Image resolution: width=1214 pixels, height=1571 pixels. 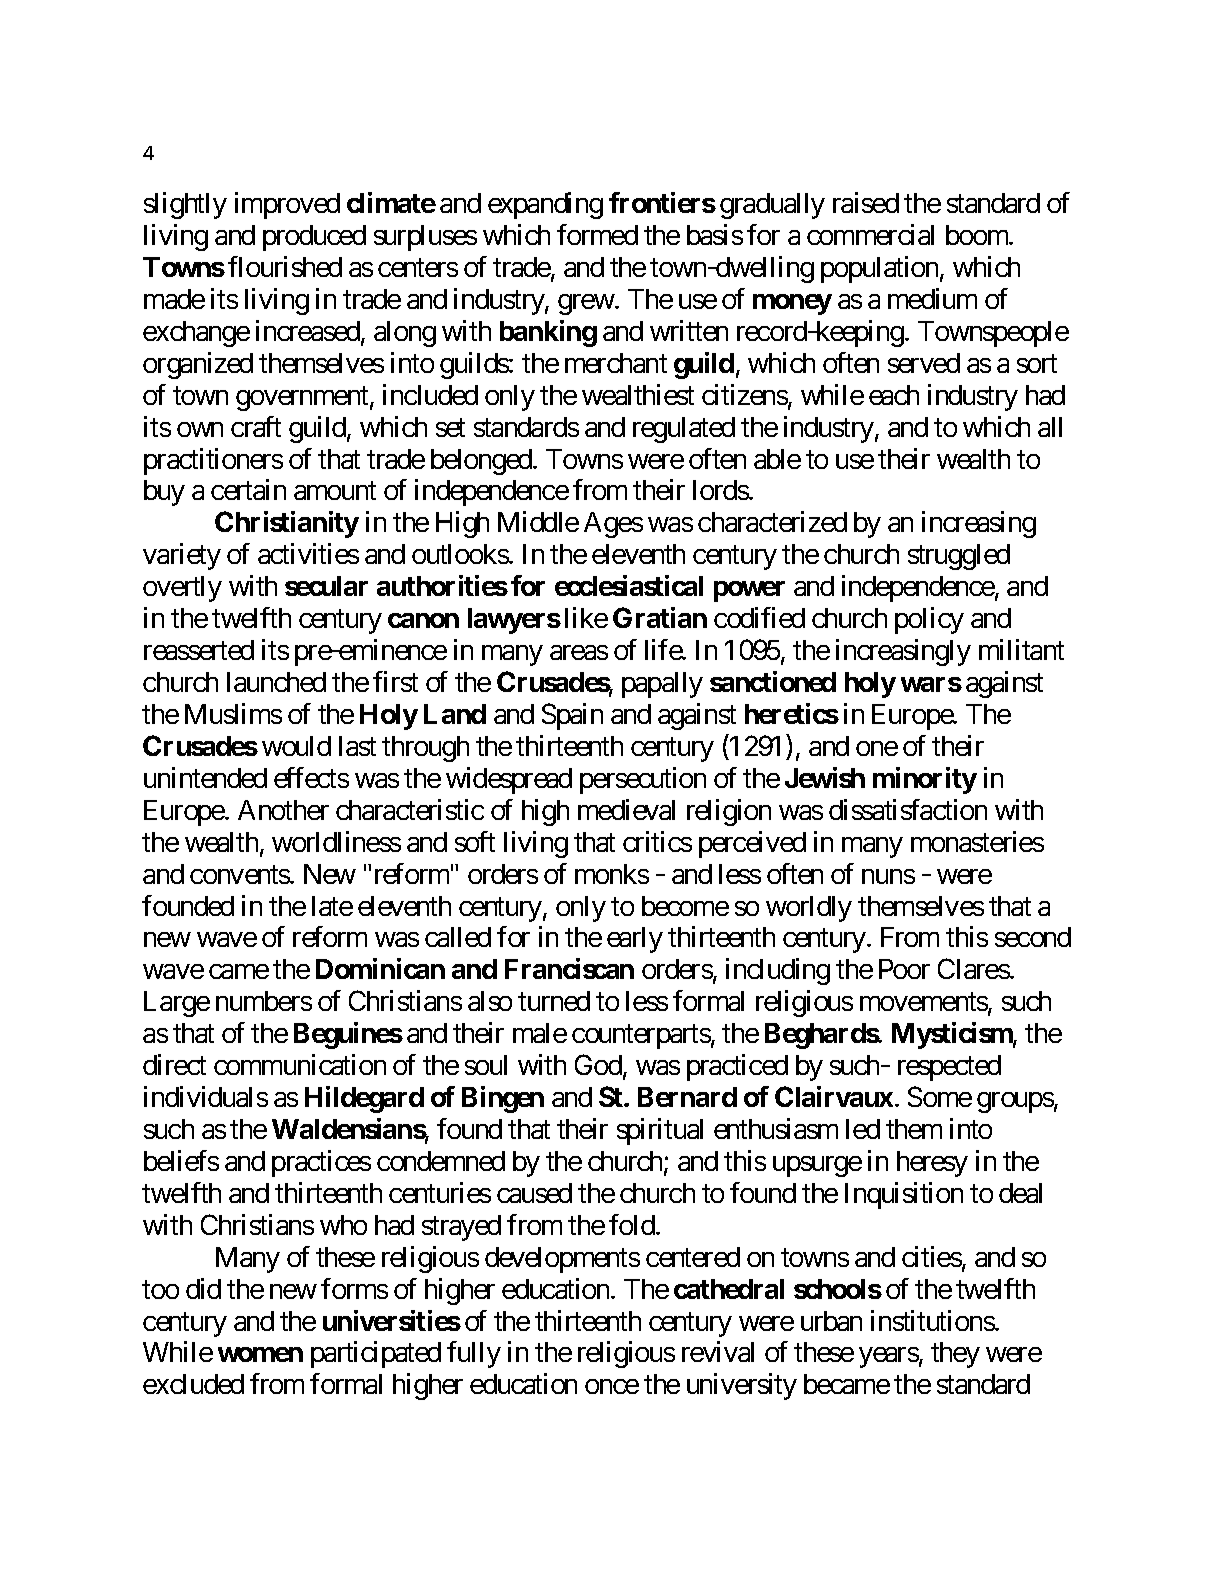 What do you see at coordinates (285, 266) in the screenshot?
I see `flourished` at bounding box center [285, 266].
